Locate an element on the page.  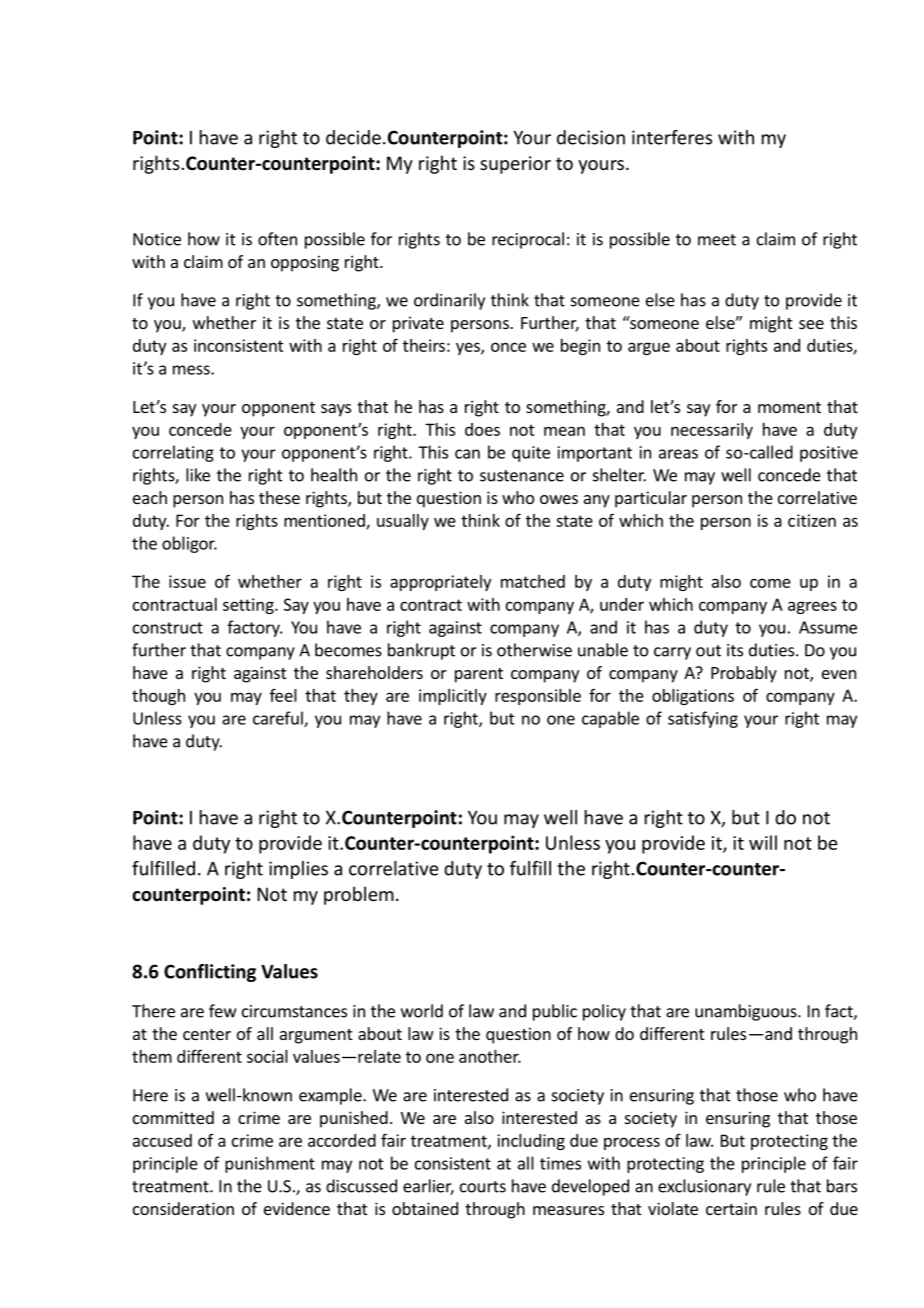
often is located at coordinates (277, 239).
